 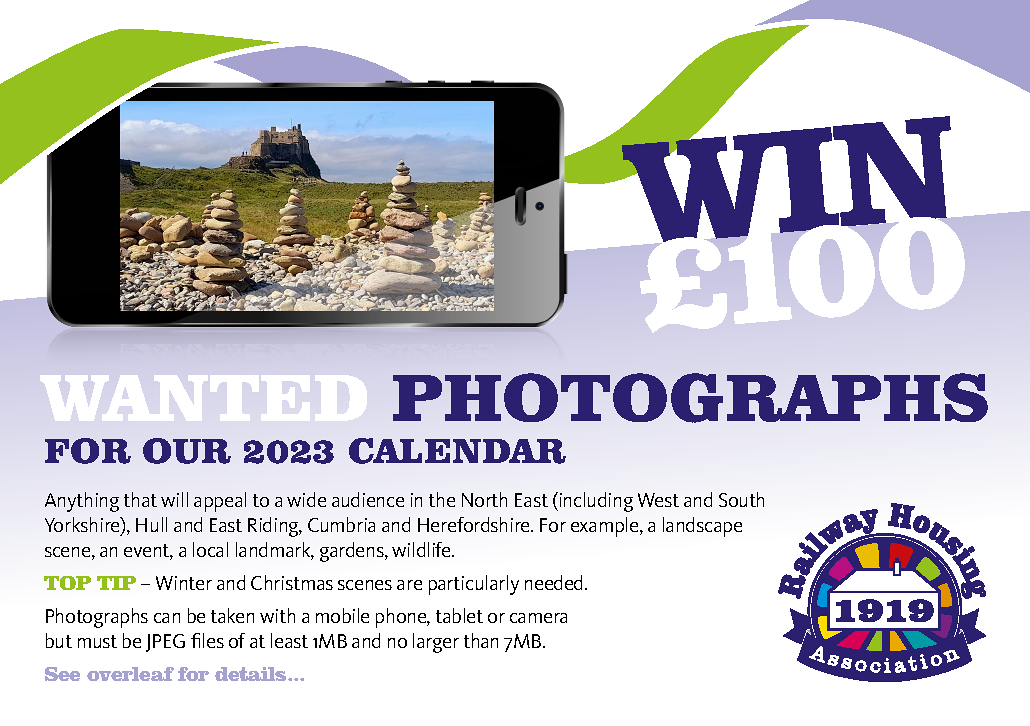 What do you see at coordinates (187, 451) in the image?
I see `OUR` at bounding box center [187, 451].
